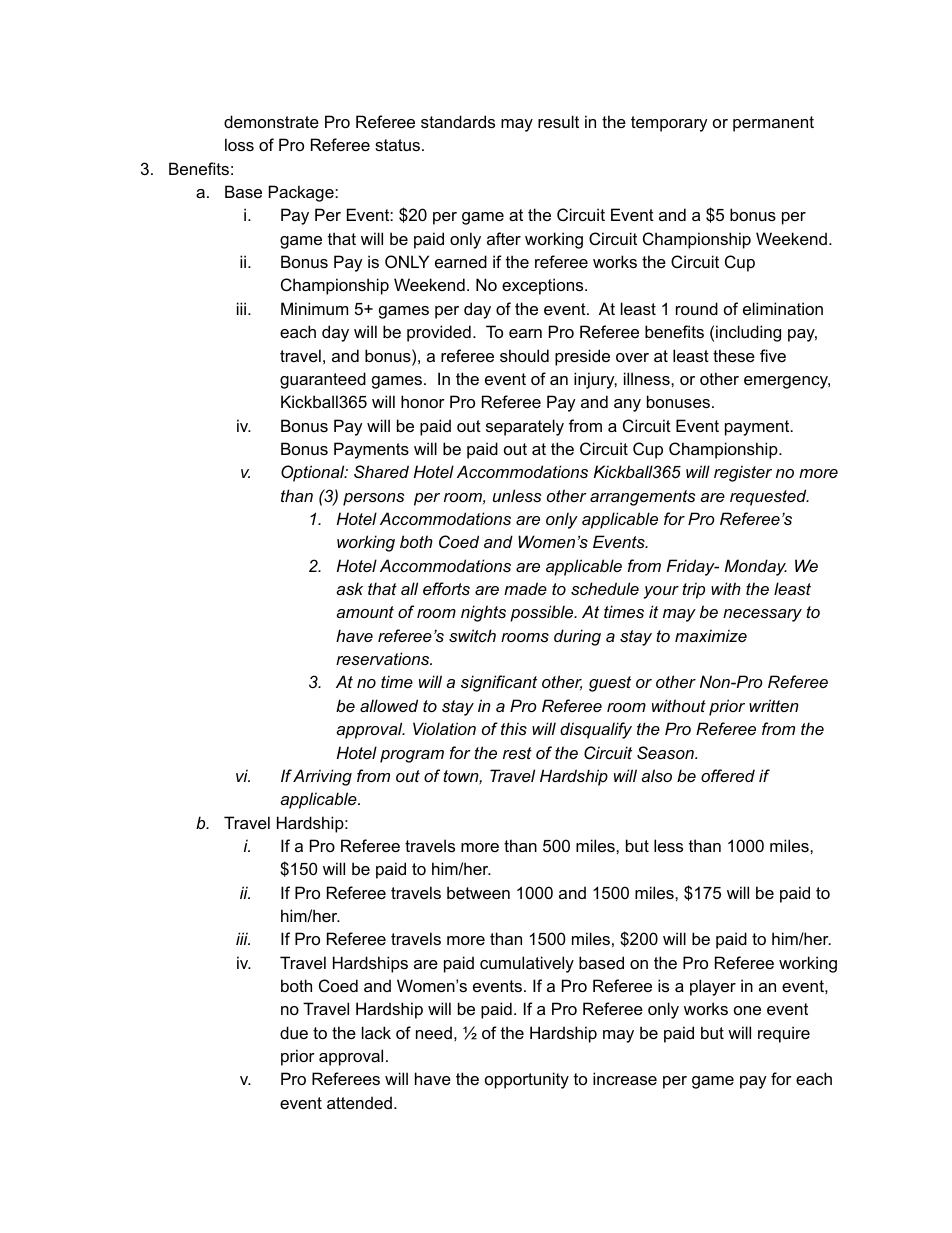 The image size is (952, 1233). I want to click on maximize, so click(711, 635).
